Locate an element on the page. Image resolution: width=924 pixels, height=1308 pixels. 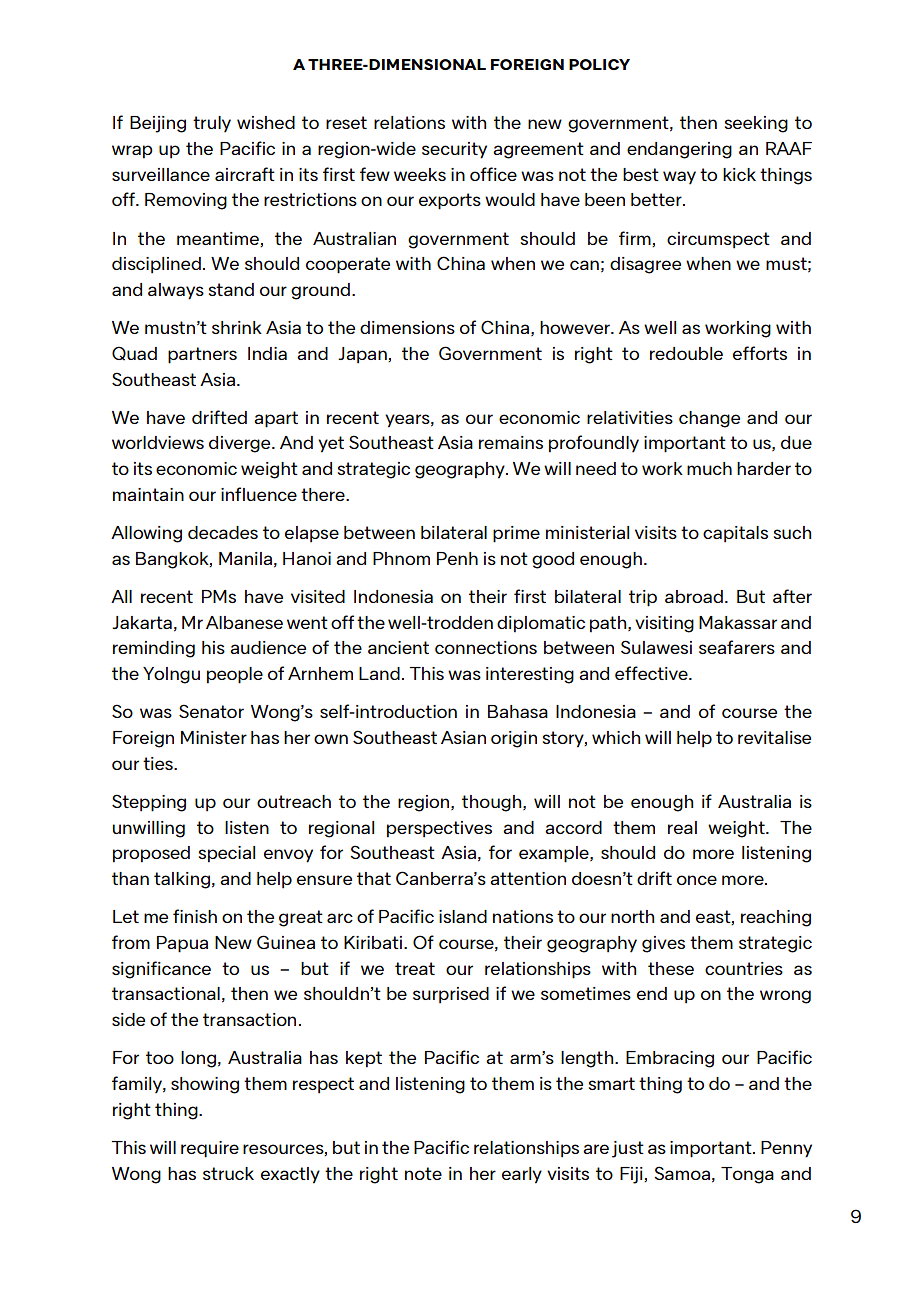
truly is located at coordinates (212, 124).
